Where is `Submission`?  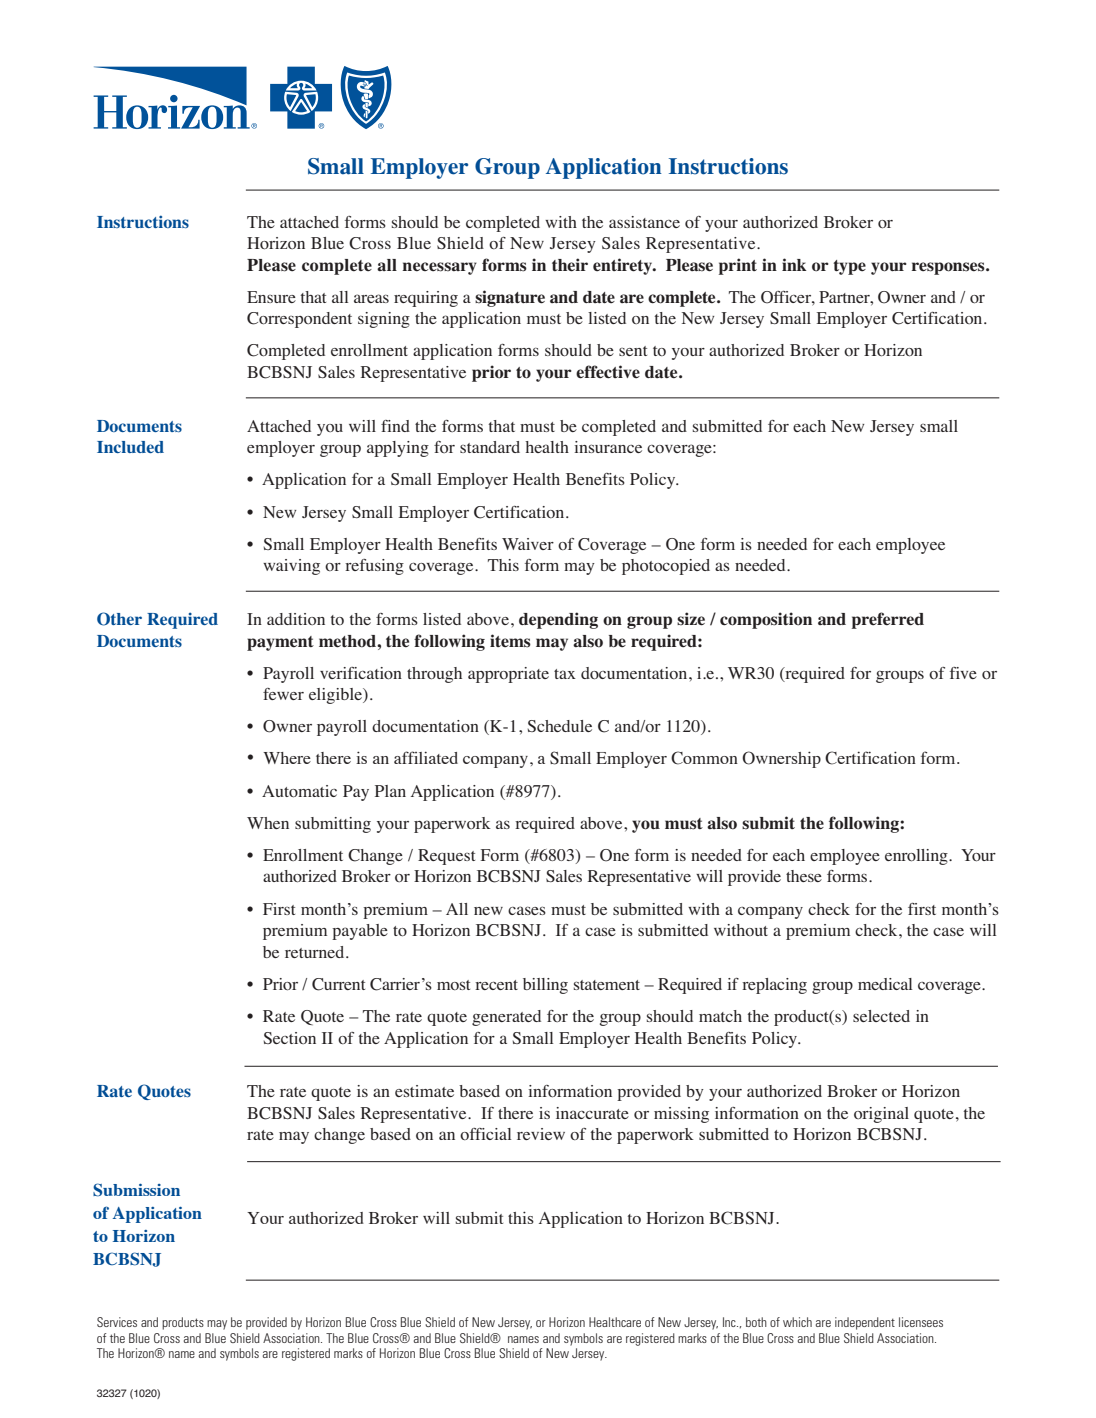 Submission is located at coordinates (136, 1190).
